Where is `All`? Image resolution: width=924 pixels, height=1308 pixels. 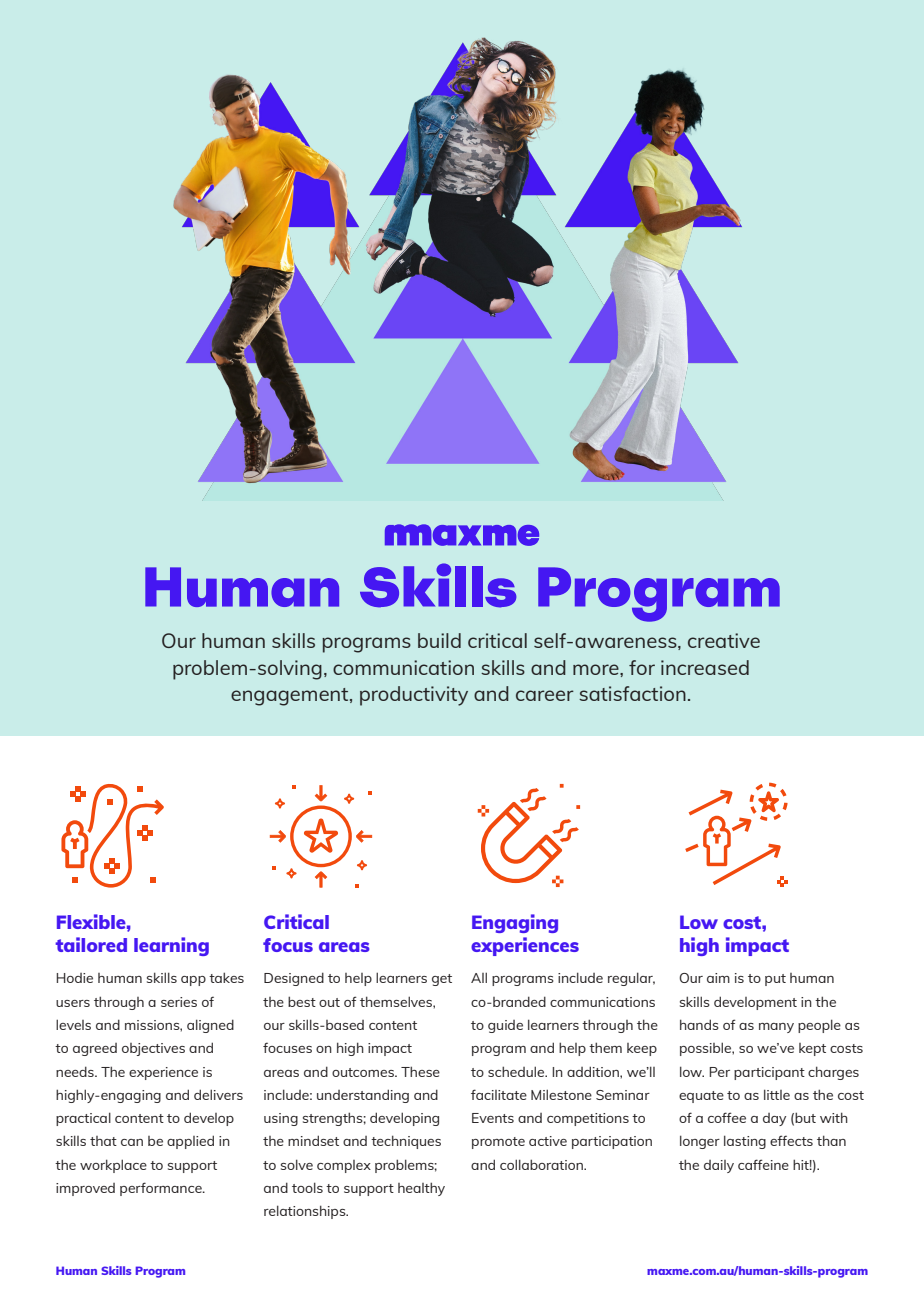 All is located at coordinates (479, 977).
